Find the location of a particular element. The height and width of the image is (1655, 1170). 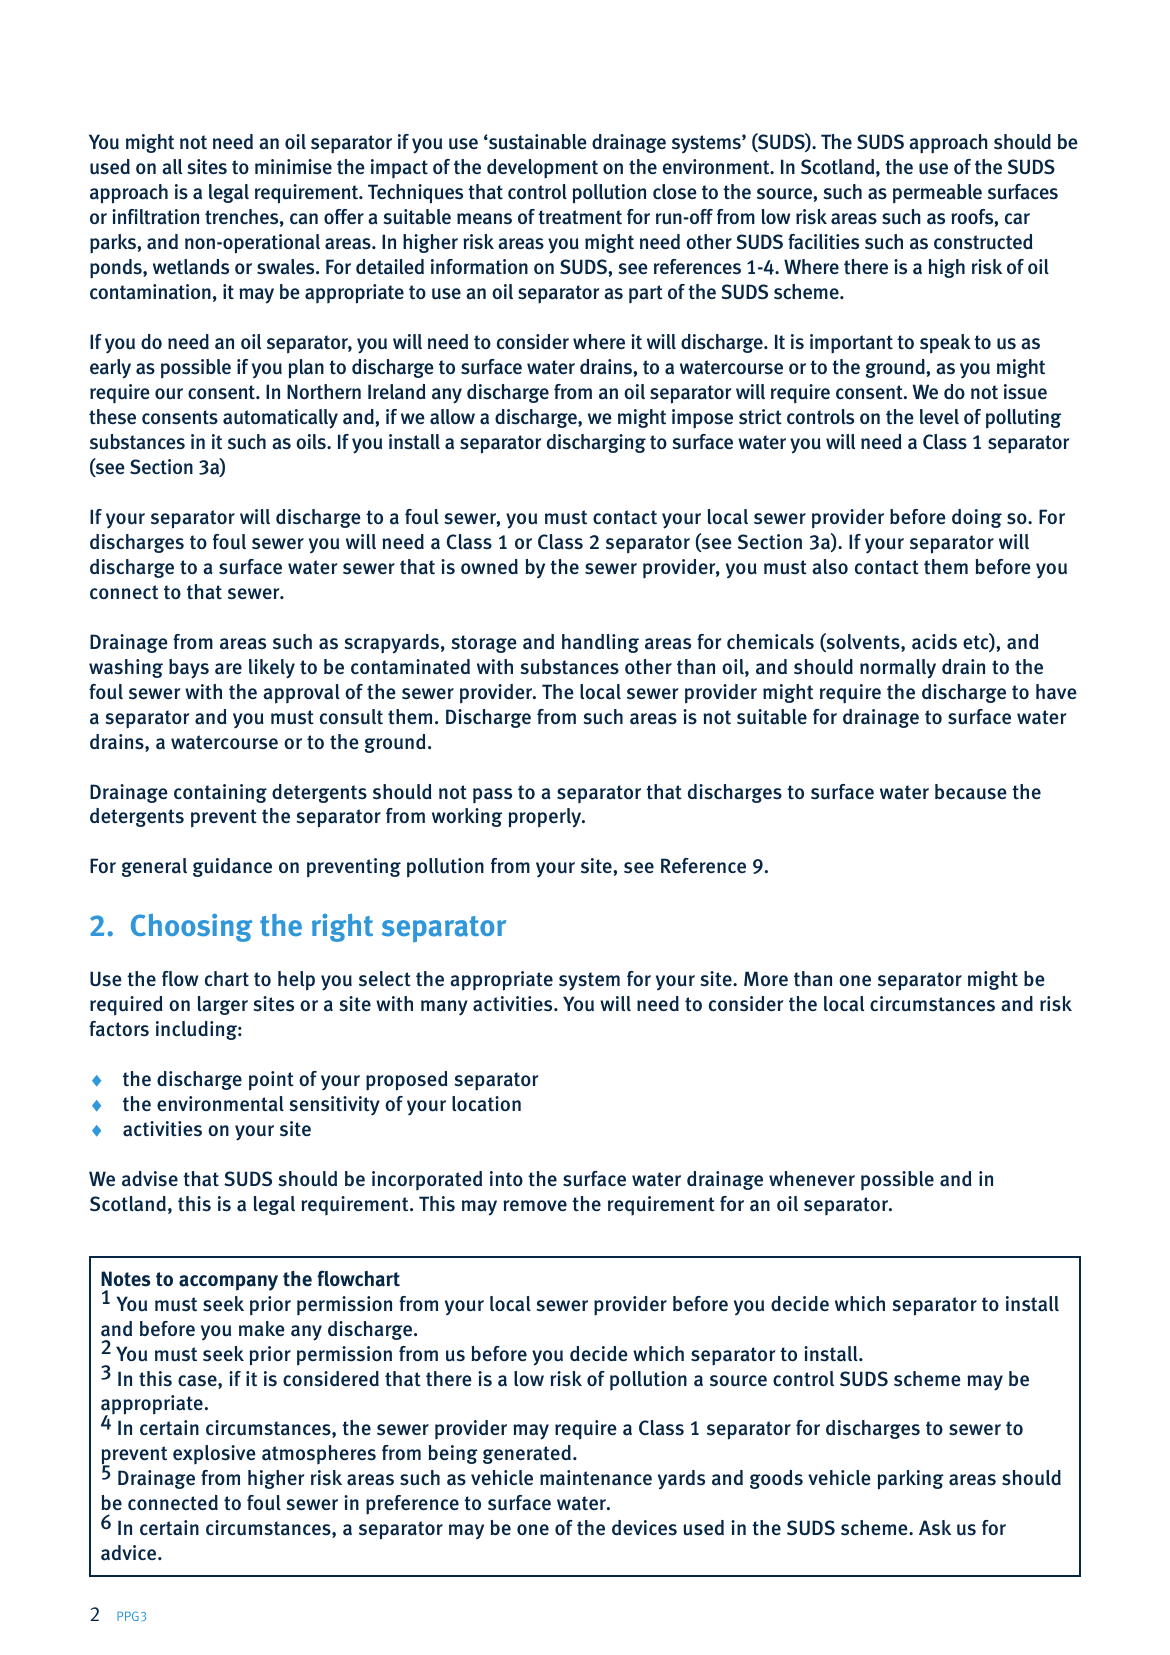

minimise is located at coordinates (293, 166).
